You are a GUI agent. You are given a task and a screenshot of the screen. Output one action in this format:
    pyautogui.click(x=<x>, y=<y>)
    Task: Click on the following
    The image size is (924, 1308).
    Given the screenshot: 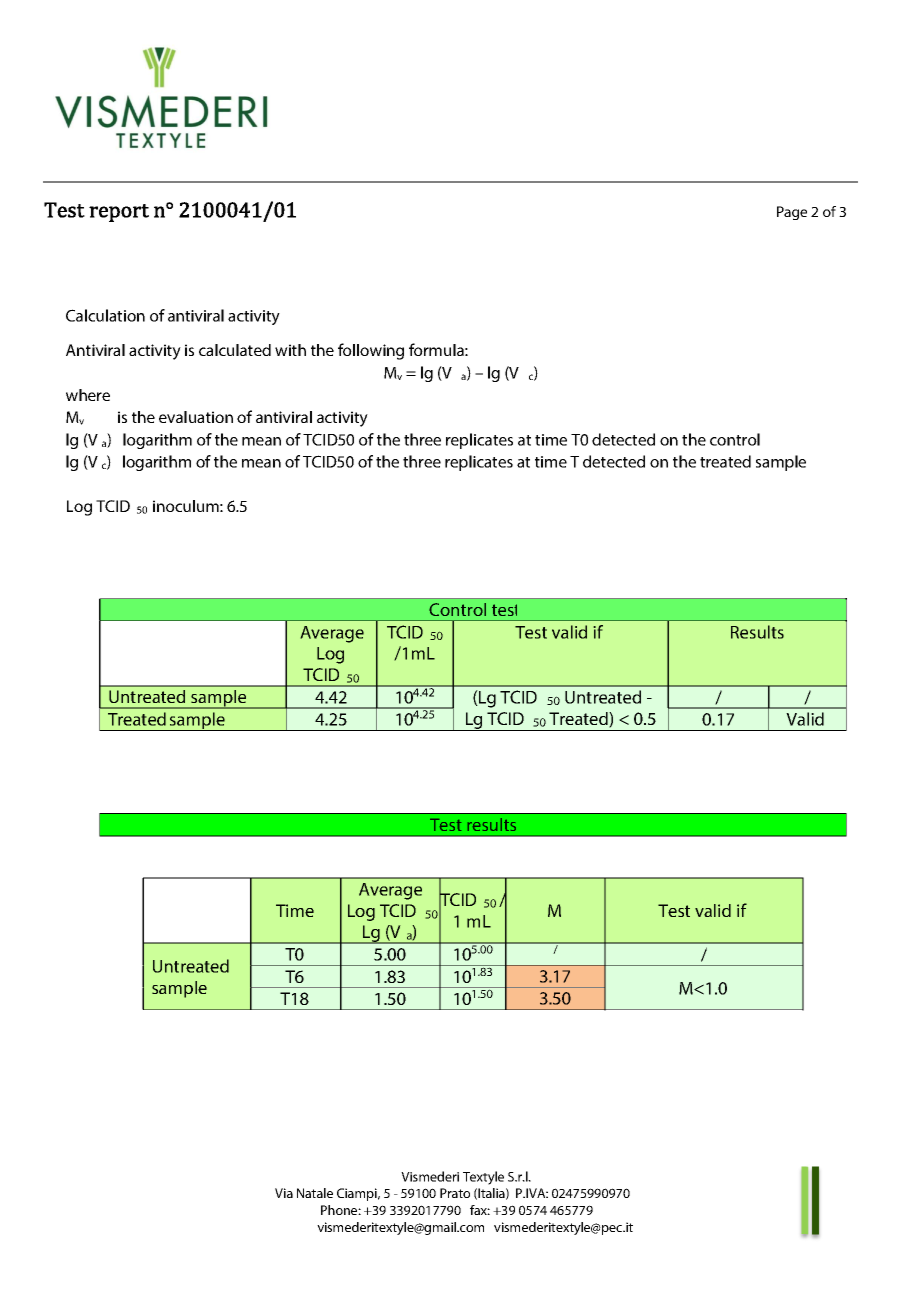 What is the action you would take?
    pyautogui.click(x=371, y=351)
